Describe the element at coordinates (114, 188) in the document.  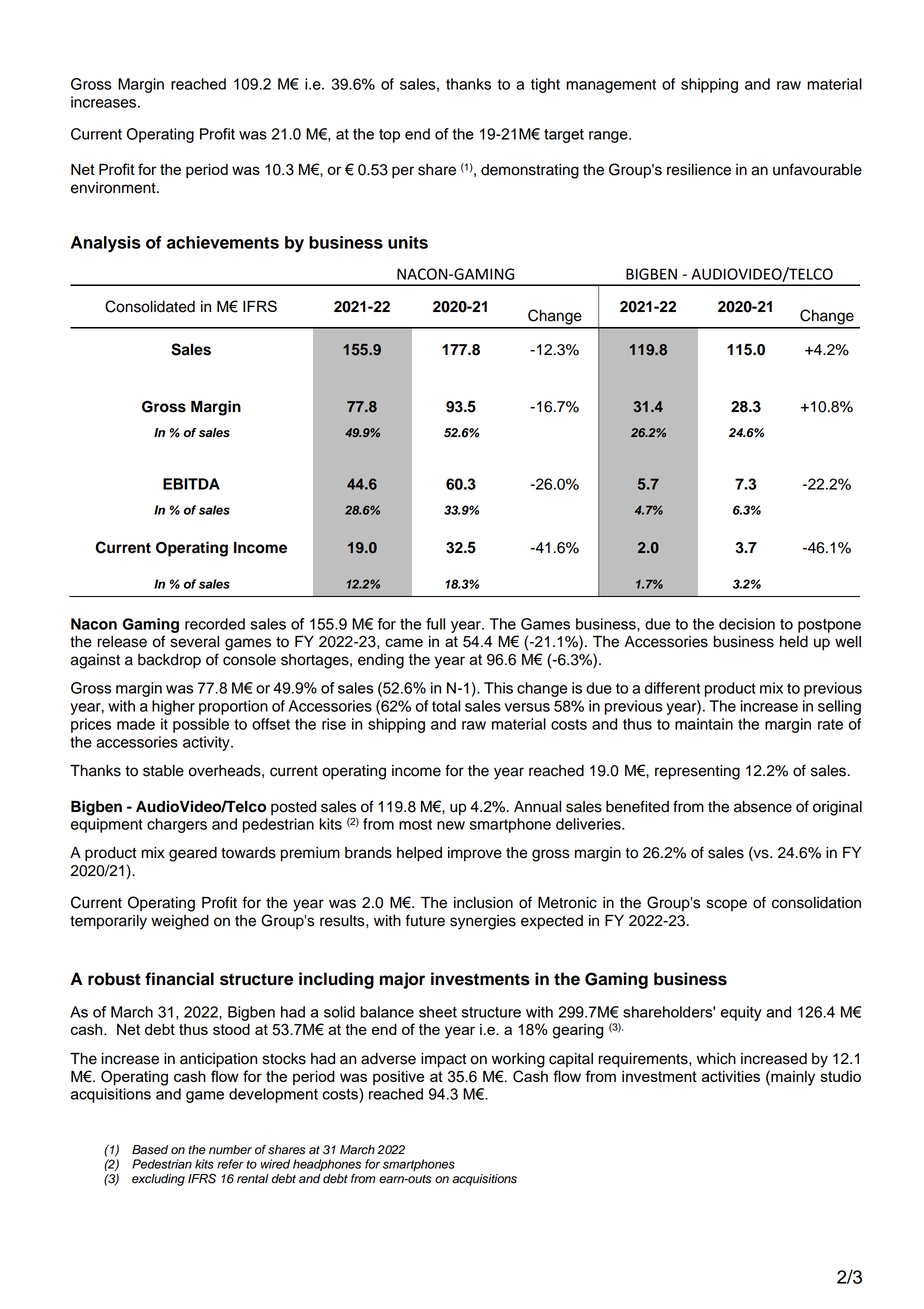
I see `environment` at that location.
